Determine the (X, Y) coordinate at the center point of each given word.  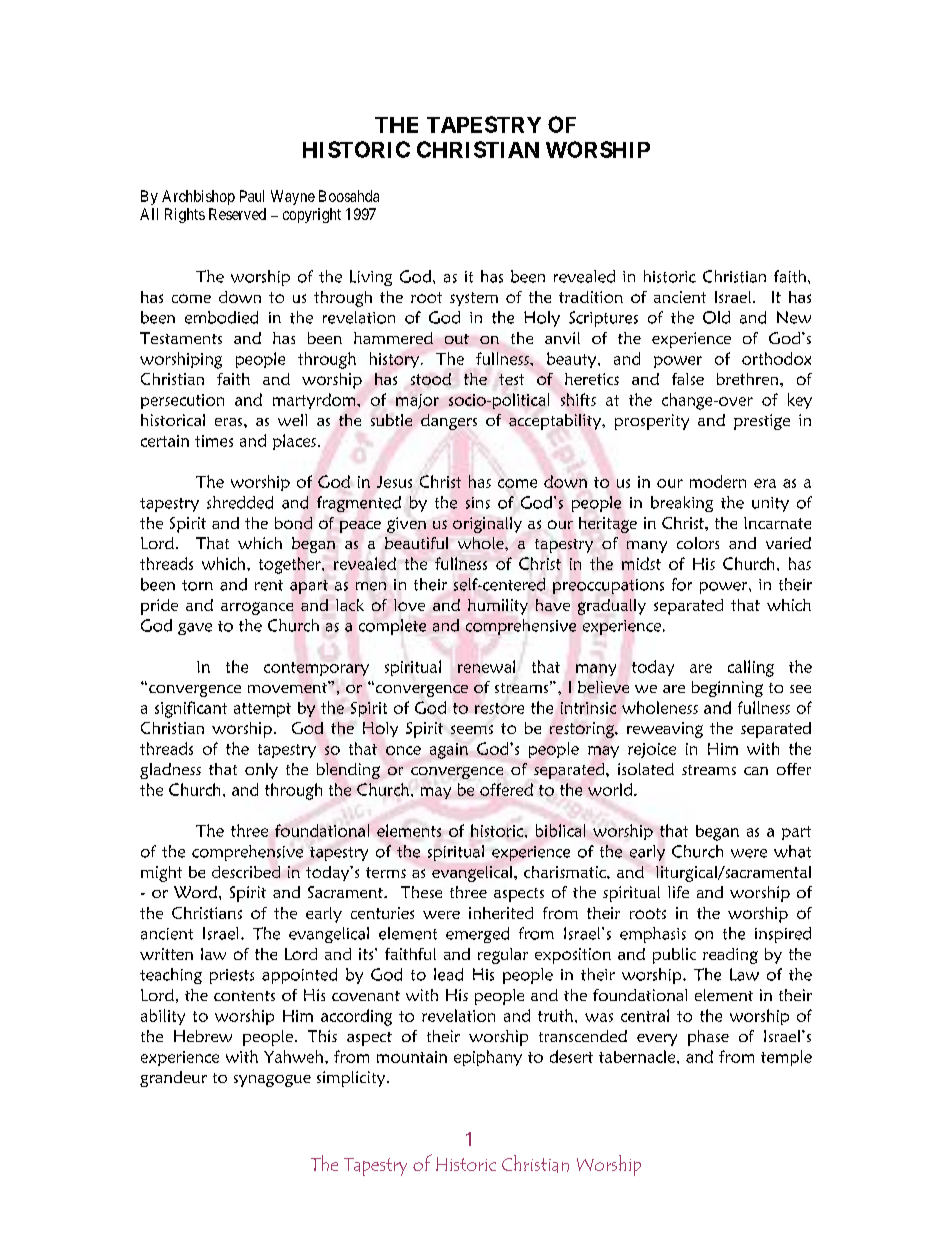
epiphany (488, 1058)
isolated (646, 769)
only (261, 771)
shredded (240, 502)
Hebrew (203, 1036)
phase (708, 1038)
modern (718, 481)
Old (716, 317)
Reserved (237, 214)
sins (478, 503)
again (449, 751)
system (474, 299)
